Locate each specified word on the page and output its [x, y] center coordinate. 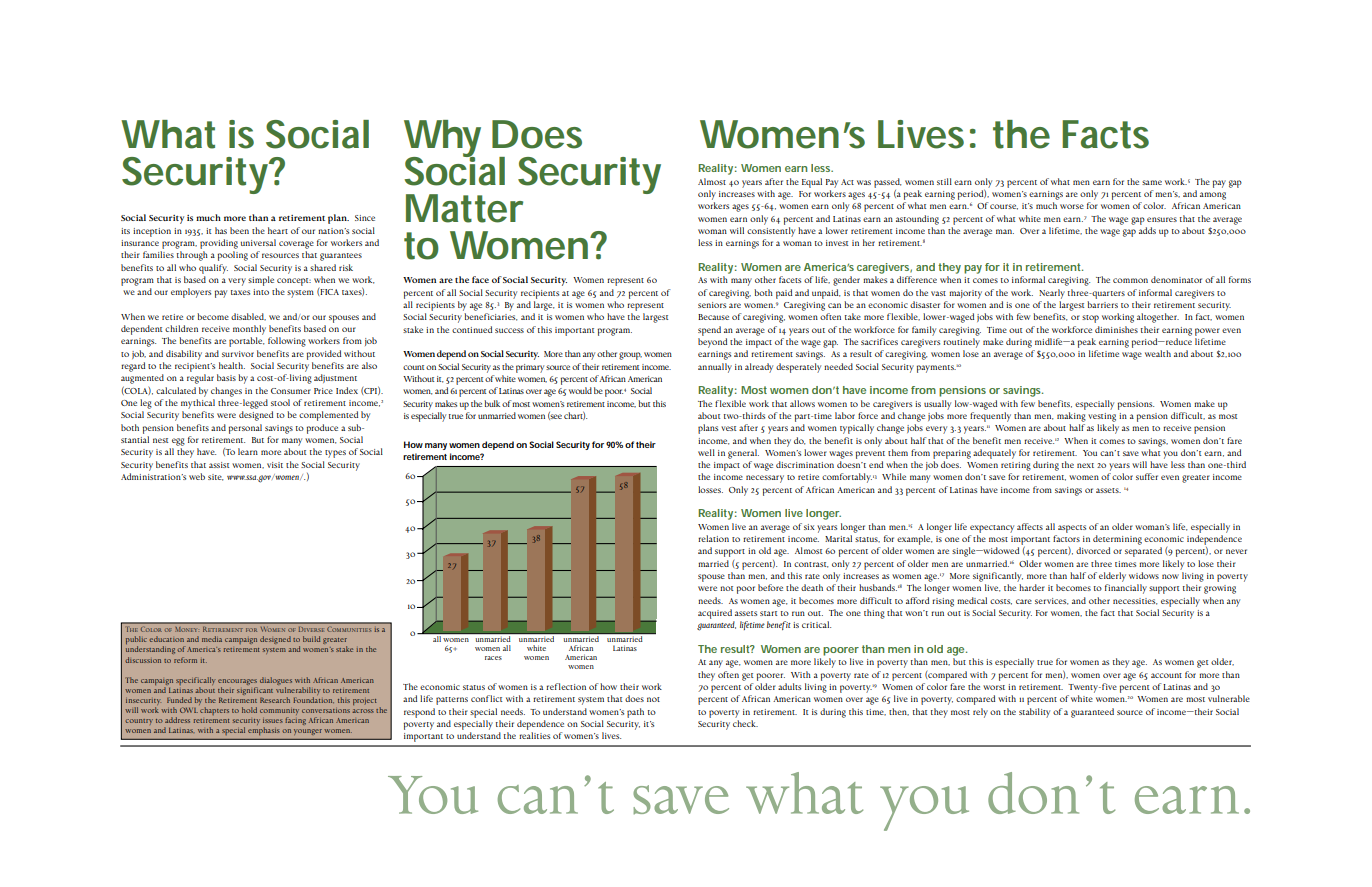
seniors [712, 305]
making [1071, 417]
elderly [1112, 577]
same [1152, 182]
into [261, 292]
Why [442, 139]
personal [245, 429]
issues [273, 721]
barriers [1102, 304]
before [770, 587]
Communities [349, 630]
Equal [812, 183]
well [706, 452]
